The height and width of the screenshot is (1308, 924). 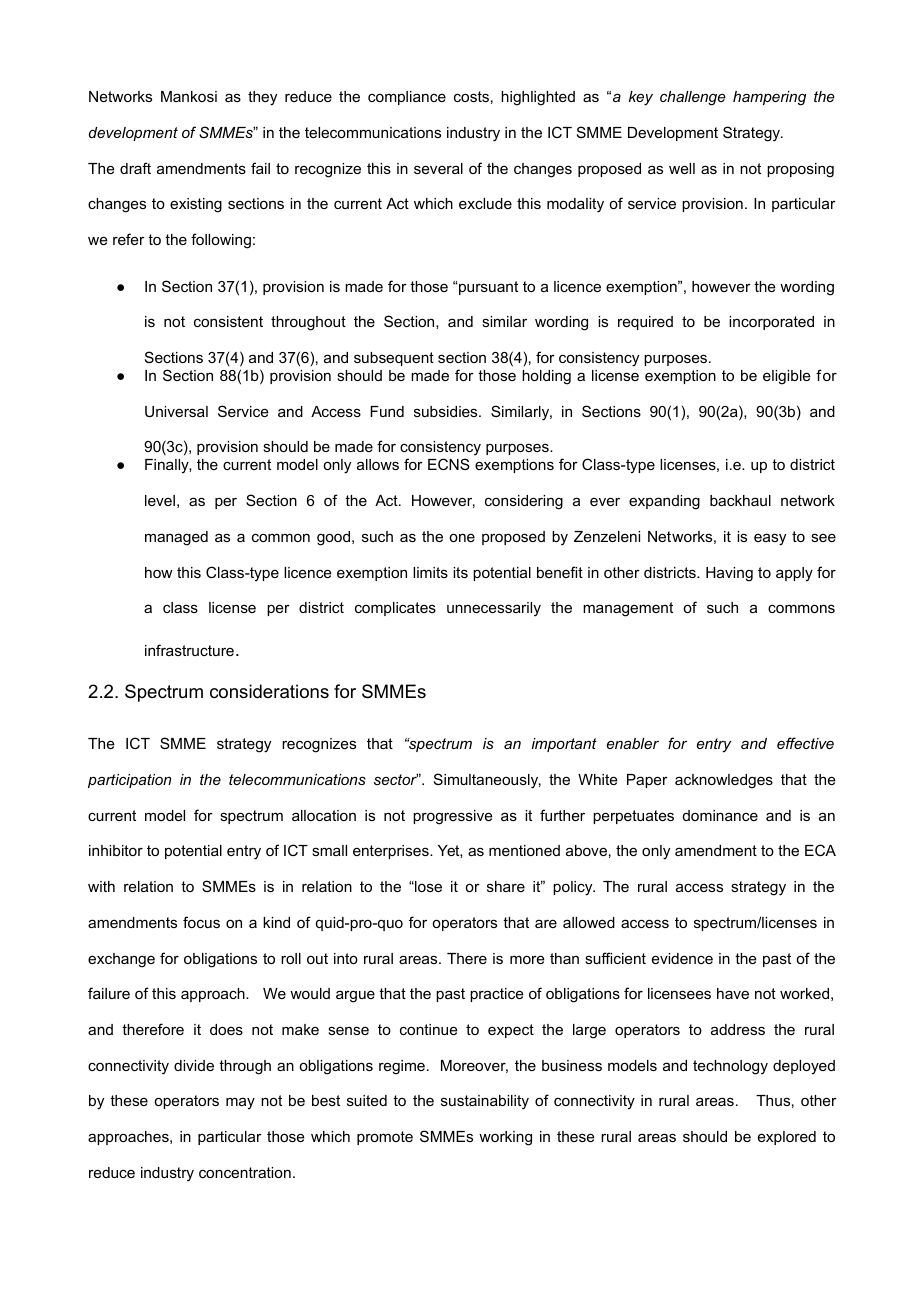 What do you see at coordinates (135, 168) in the screenshot?
I see `draft` at bounding box center [135, 168].
